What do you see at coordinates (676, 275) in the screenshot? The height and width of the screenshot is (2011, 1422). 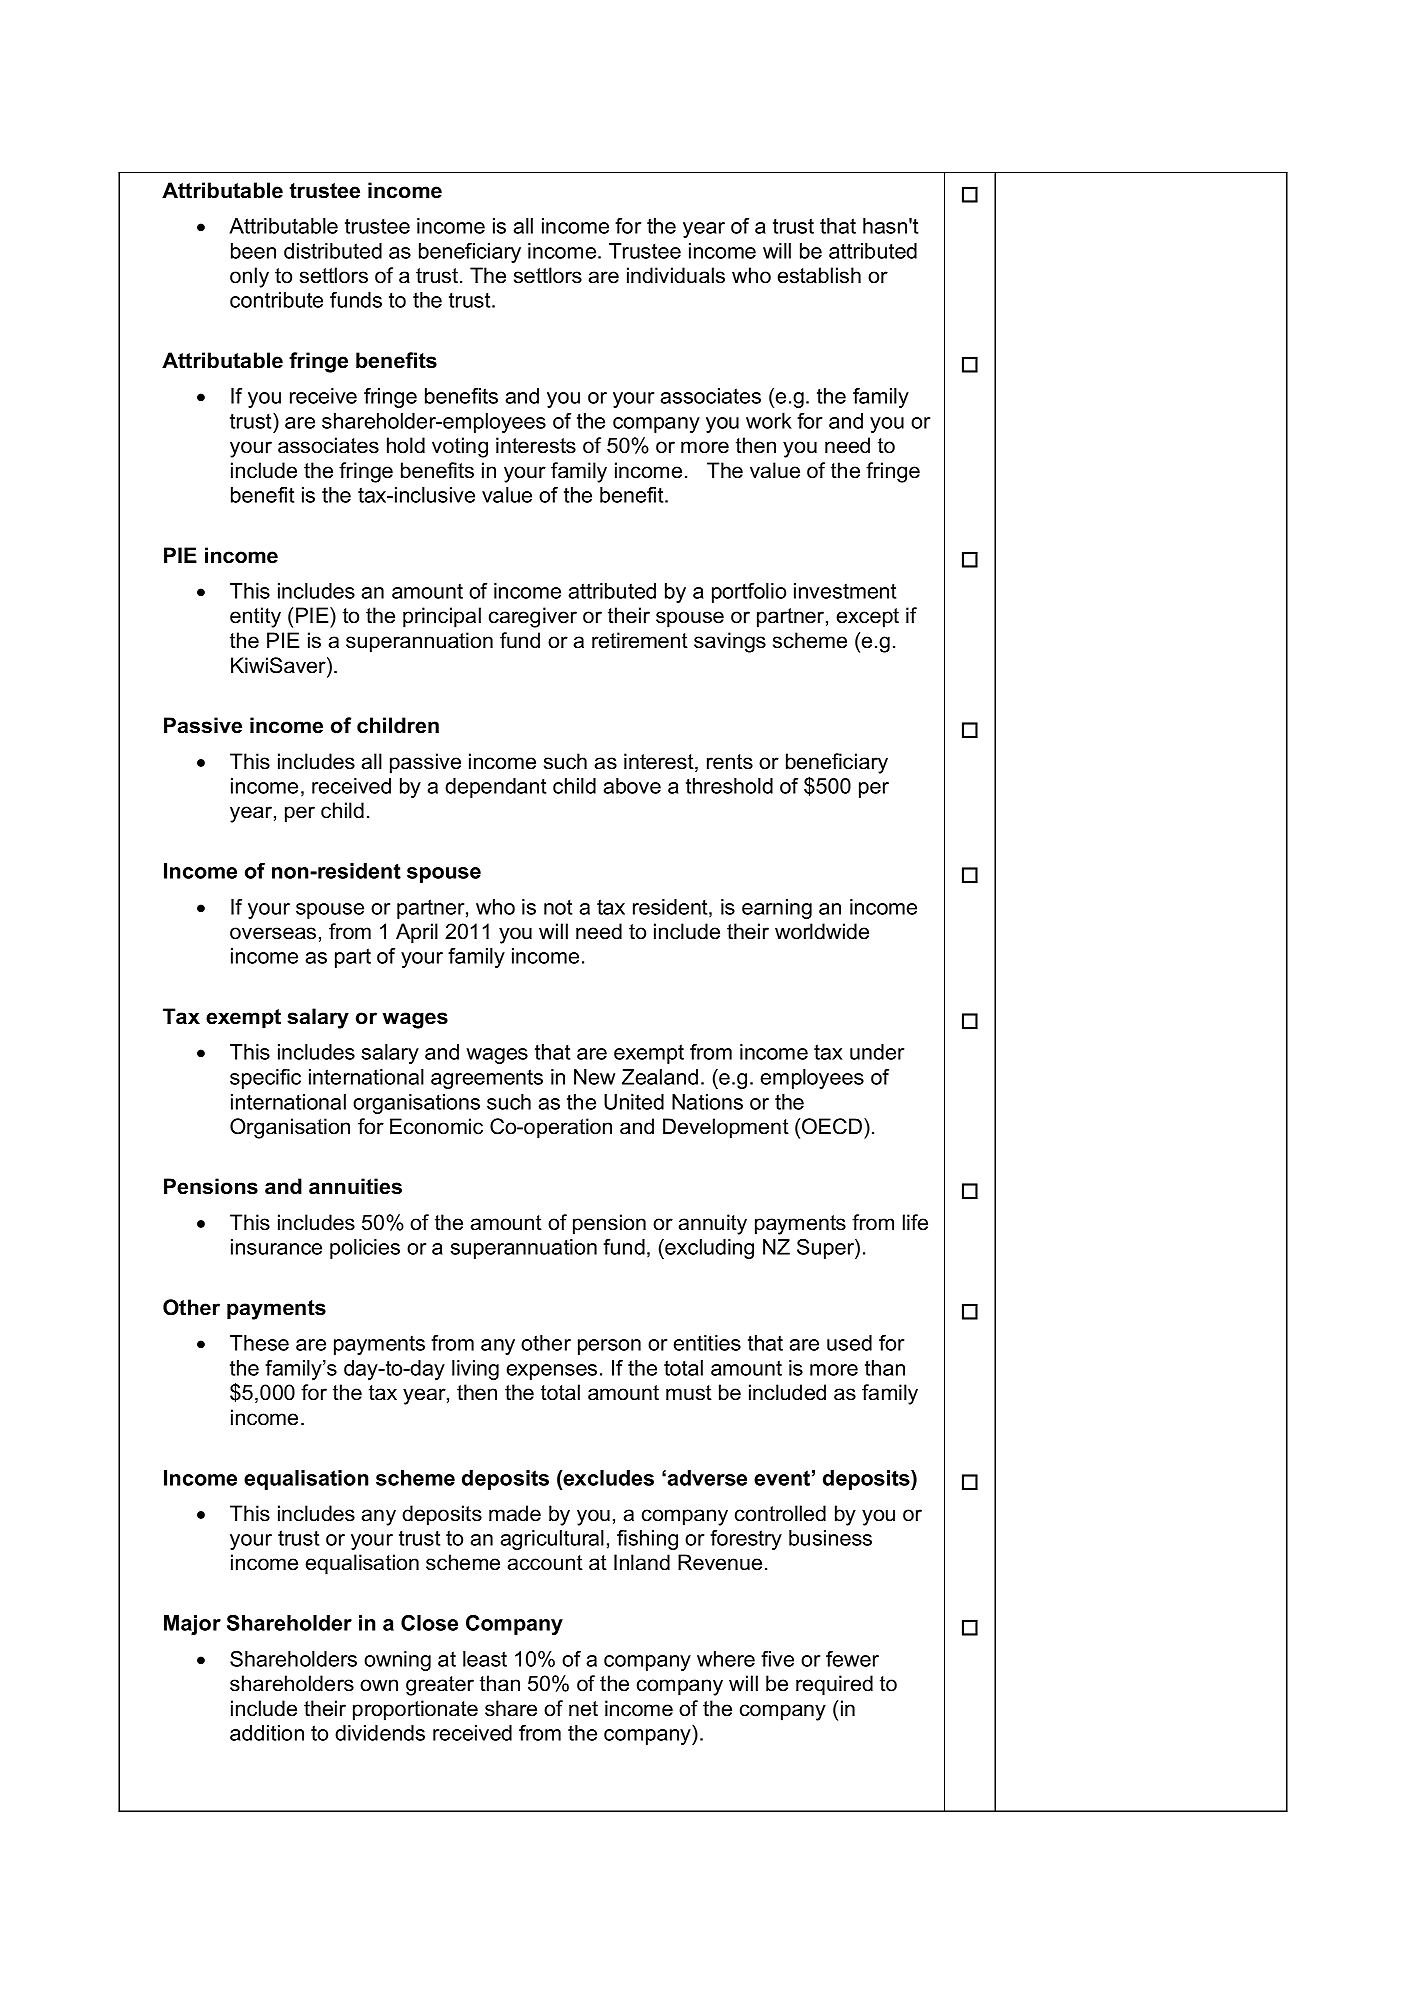 I see `individuals` at bounding box center [676, 275].
